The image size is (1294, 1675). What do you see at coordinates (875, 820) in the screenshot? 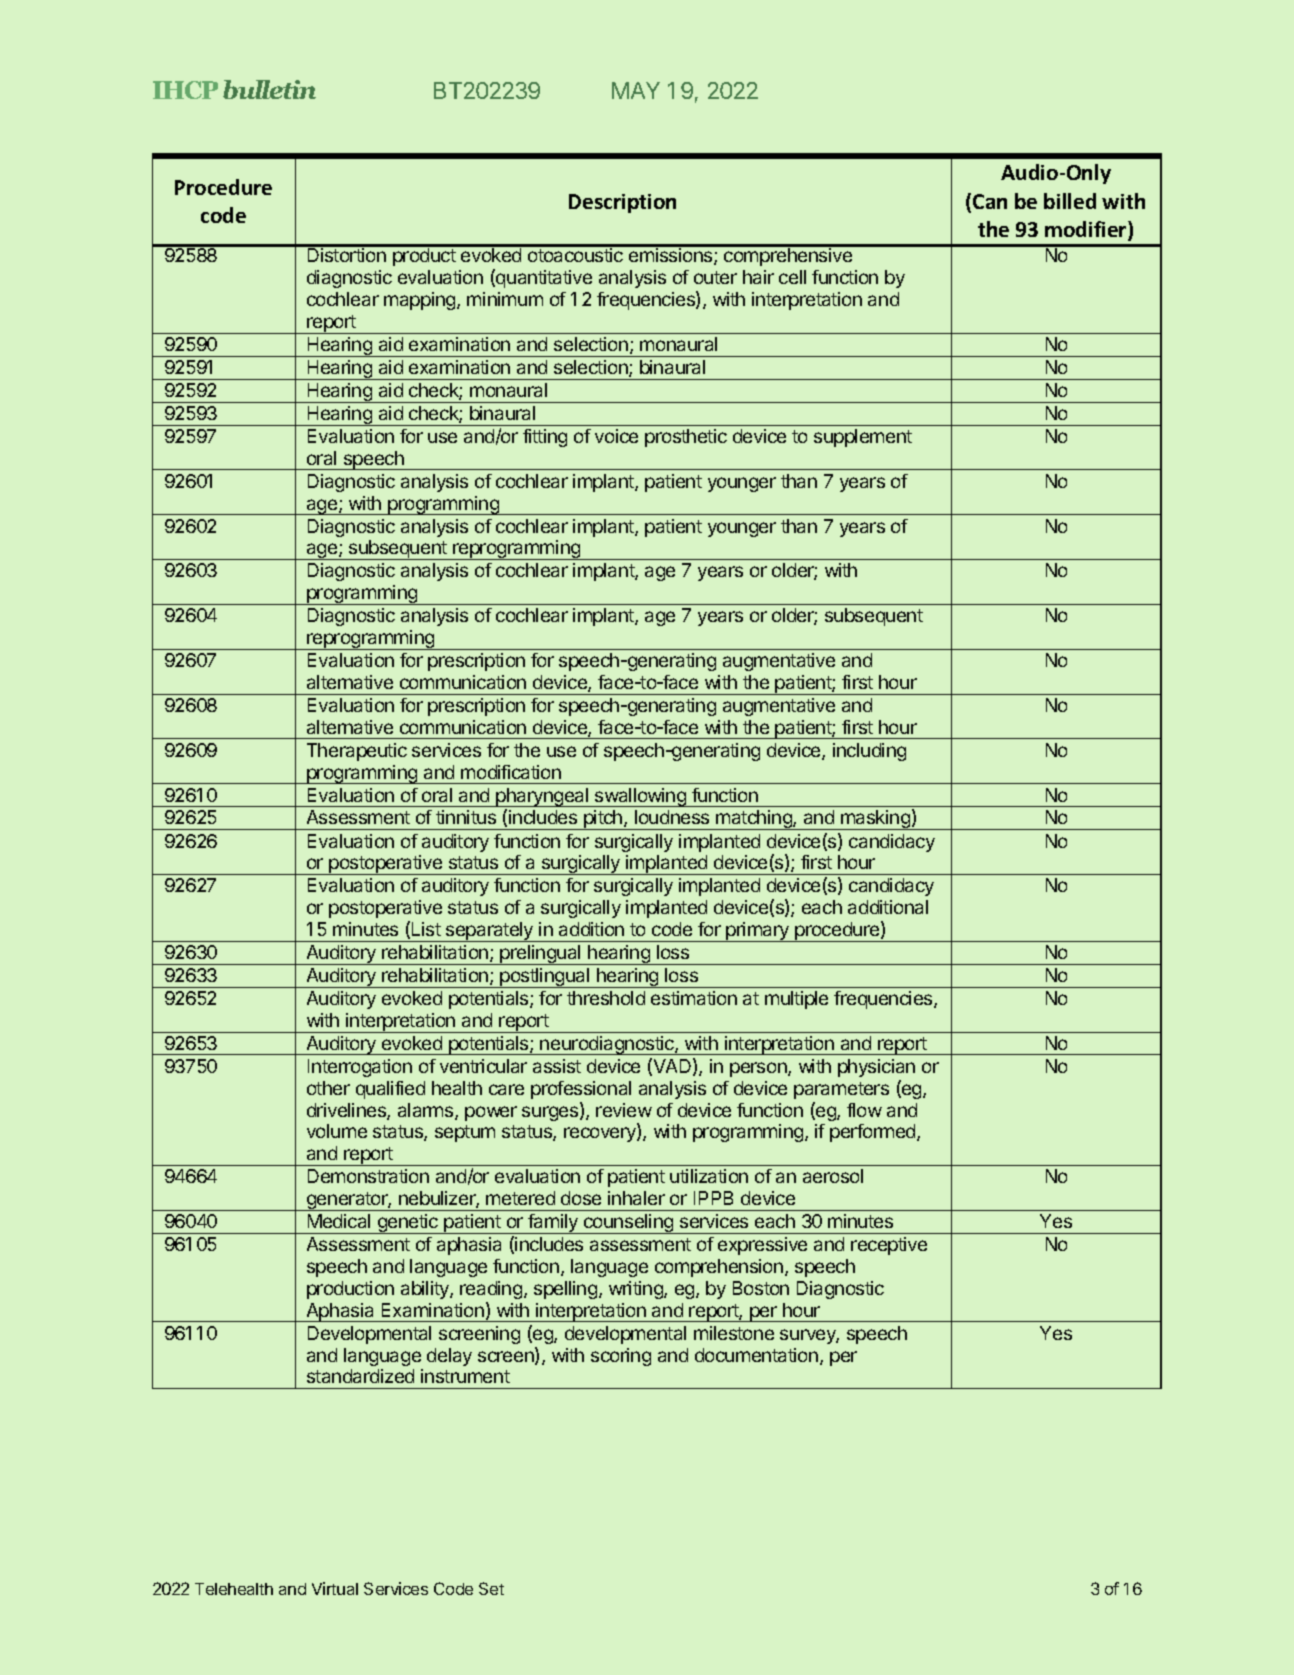
I see `masking` at bounding box center [875, 820].
